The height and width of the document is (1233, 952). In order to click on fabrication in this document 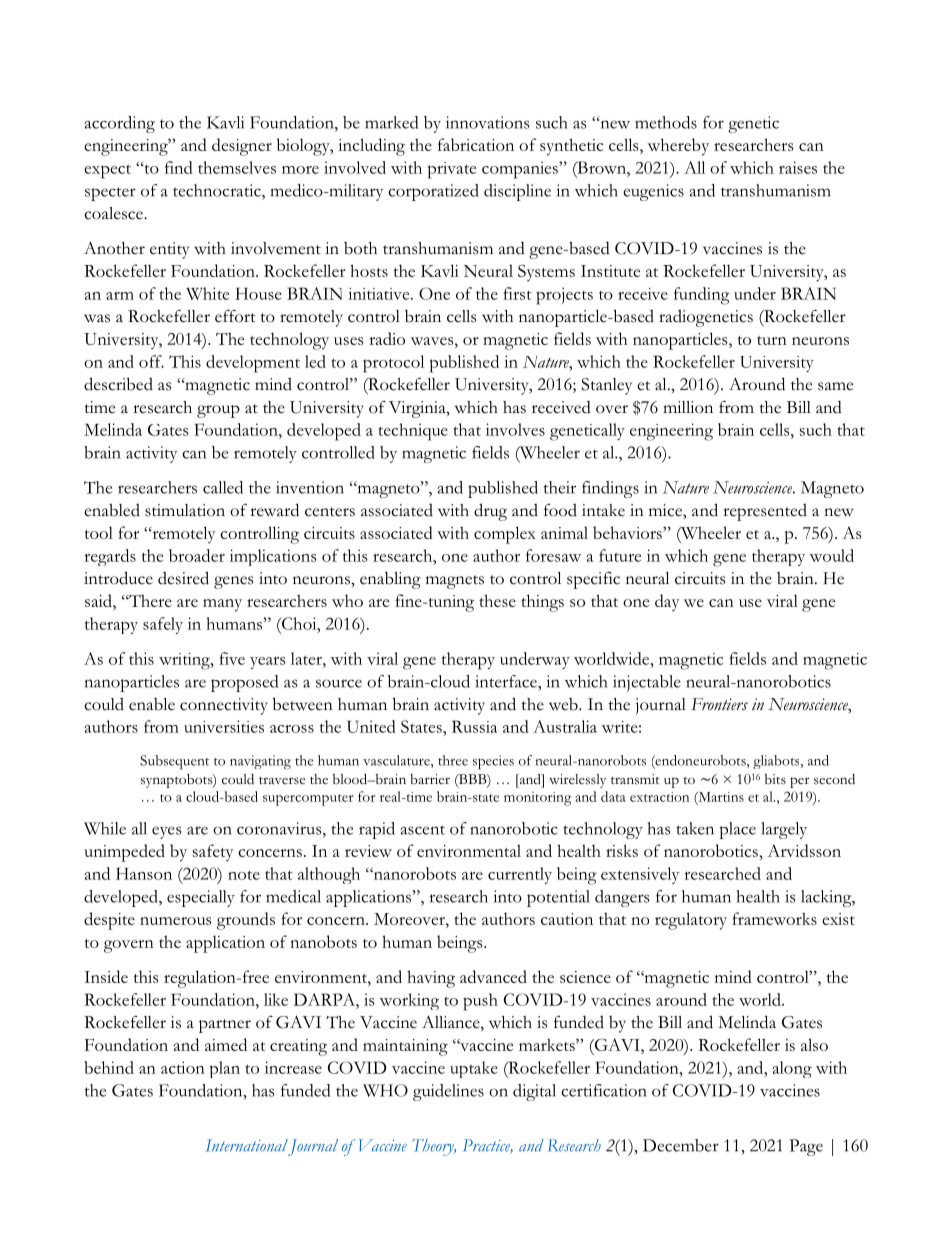, I will do `click(476, 144)`.
